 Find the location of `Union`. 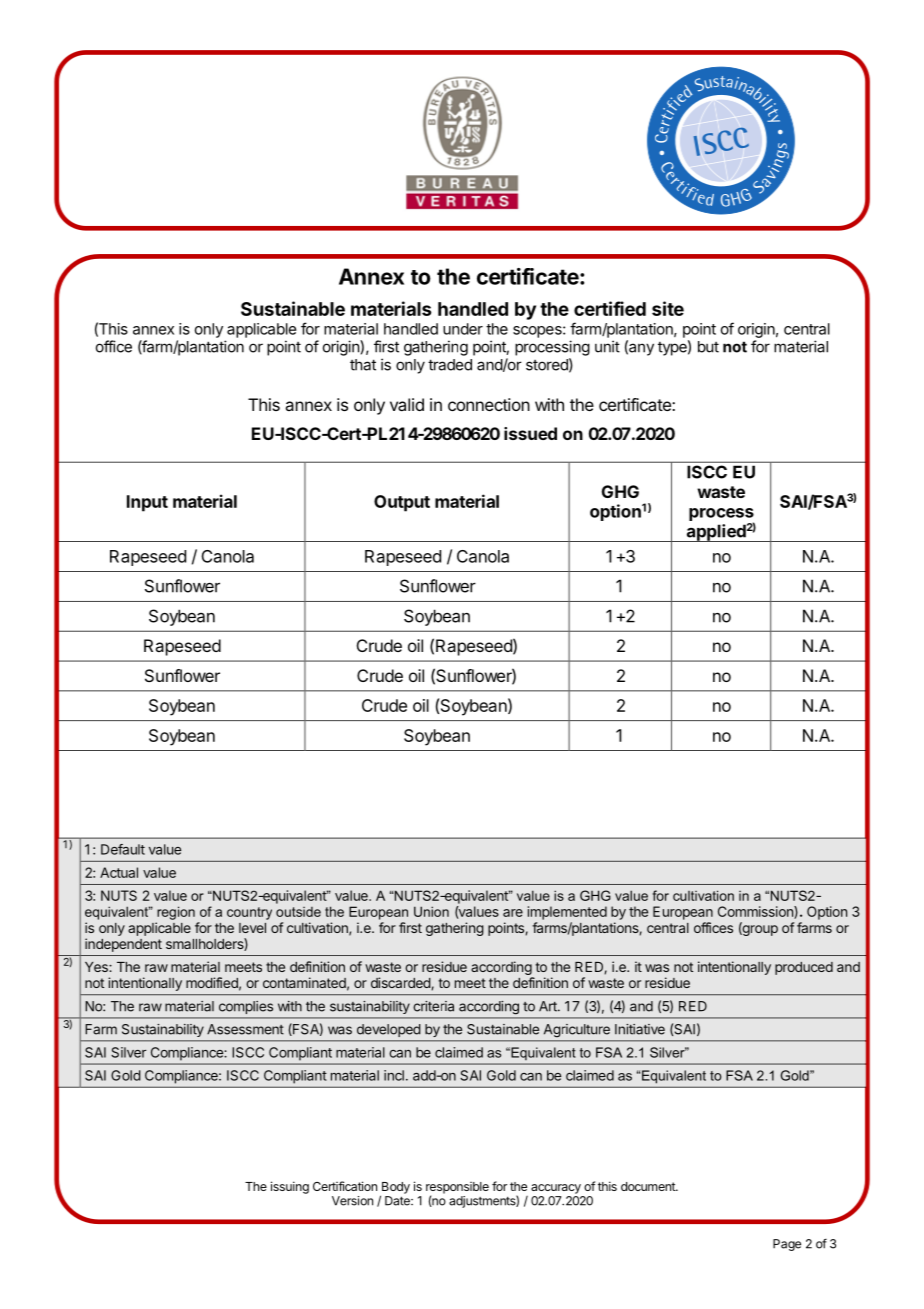

Union is located at coordinates (431, 911).
